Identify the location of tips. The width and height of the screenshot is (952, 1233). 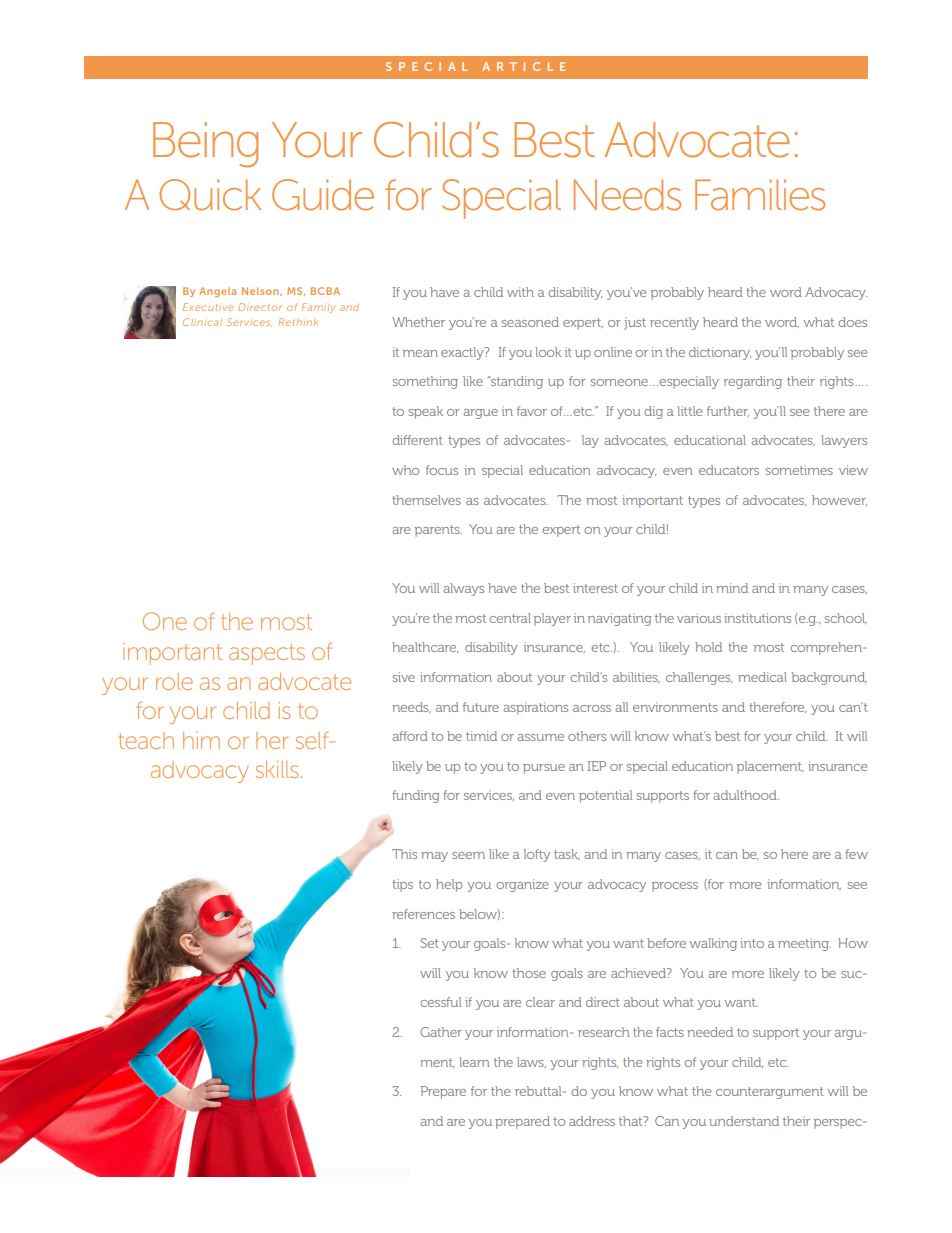
(402, 885).
